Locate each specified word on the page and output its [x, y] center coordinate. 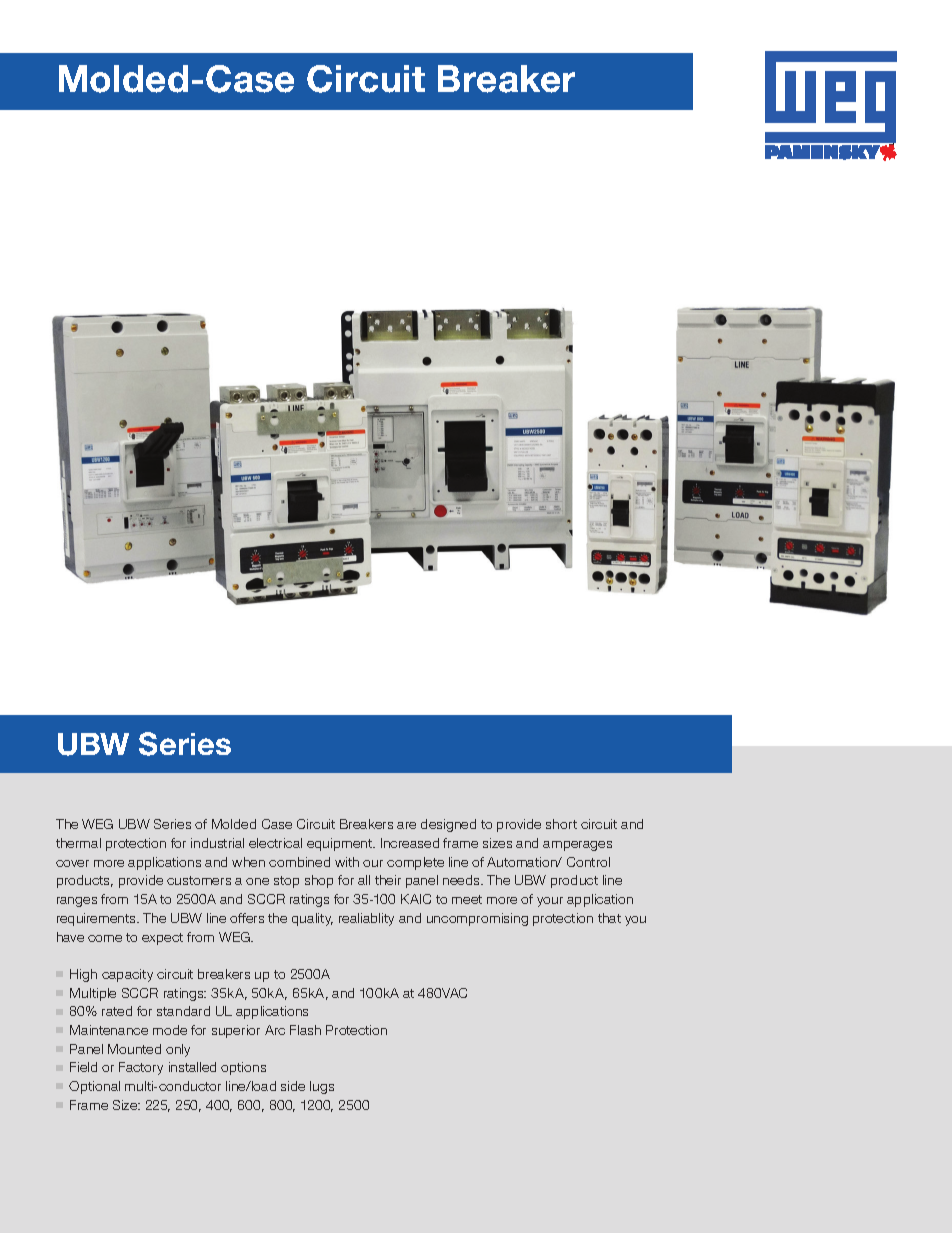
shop [319, 881]
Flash [305, 1030]
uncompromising [477, 919]
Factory [141, 1068]
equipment [341, 844]
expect [162, 939]
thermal [78, 843]
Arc [275, 1030]
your [550, 902]
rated [117, 1011]
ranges [77, 902]
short [561, 824]
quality [312, 919]
